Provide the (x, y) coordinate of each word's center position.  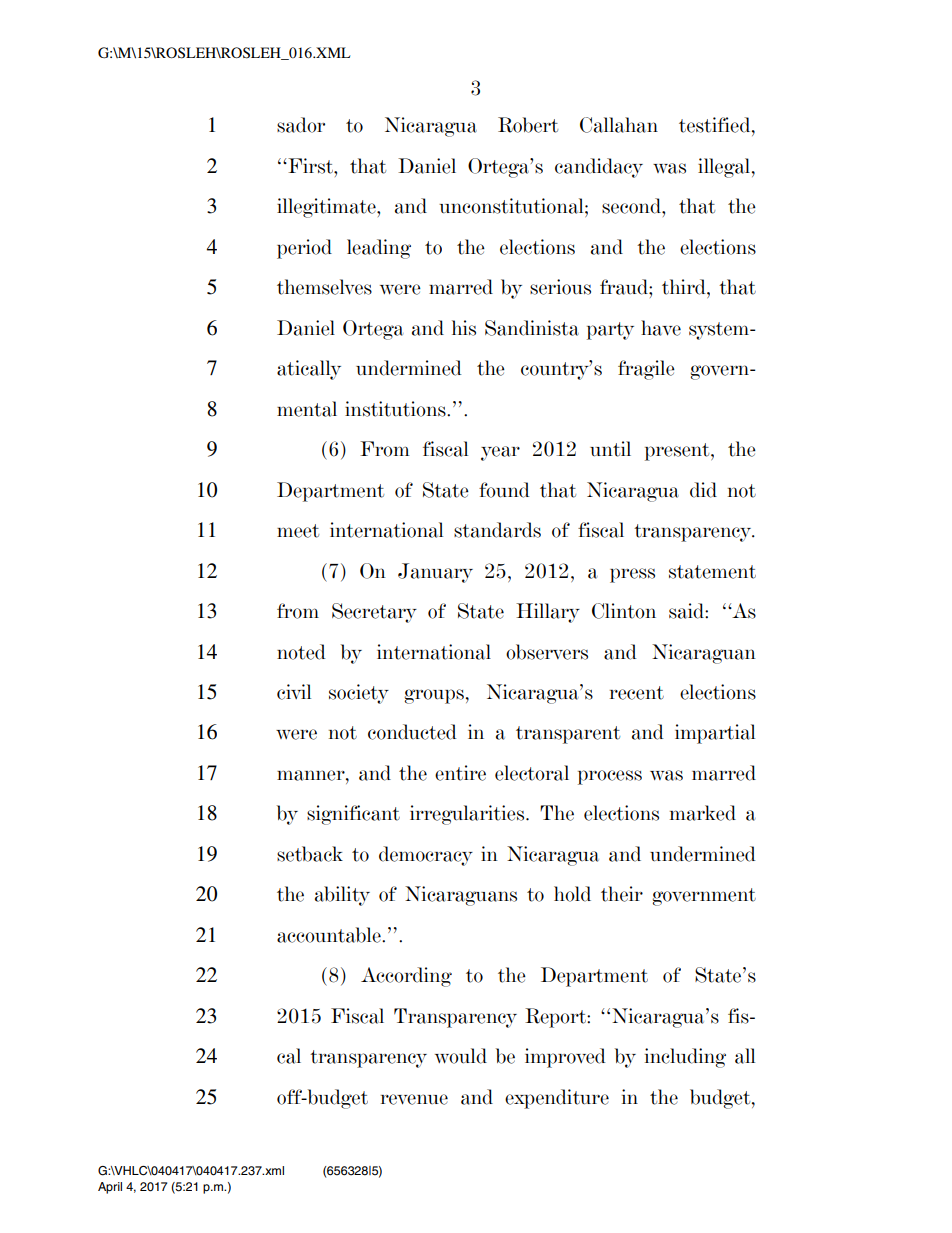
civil (294, 692)
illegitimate (327, 208)
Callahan (619, 125)
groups (434, 696)
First (310, 166)
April (110, 1188)
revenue (414, 1099)
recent (637, 693)
